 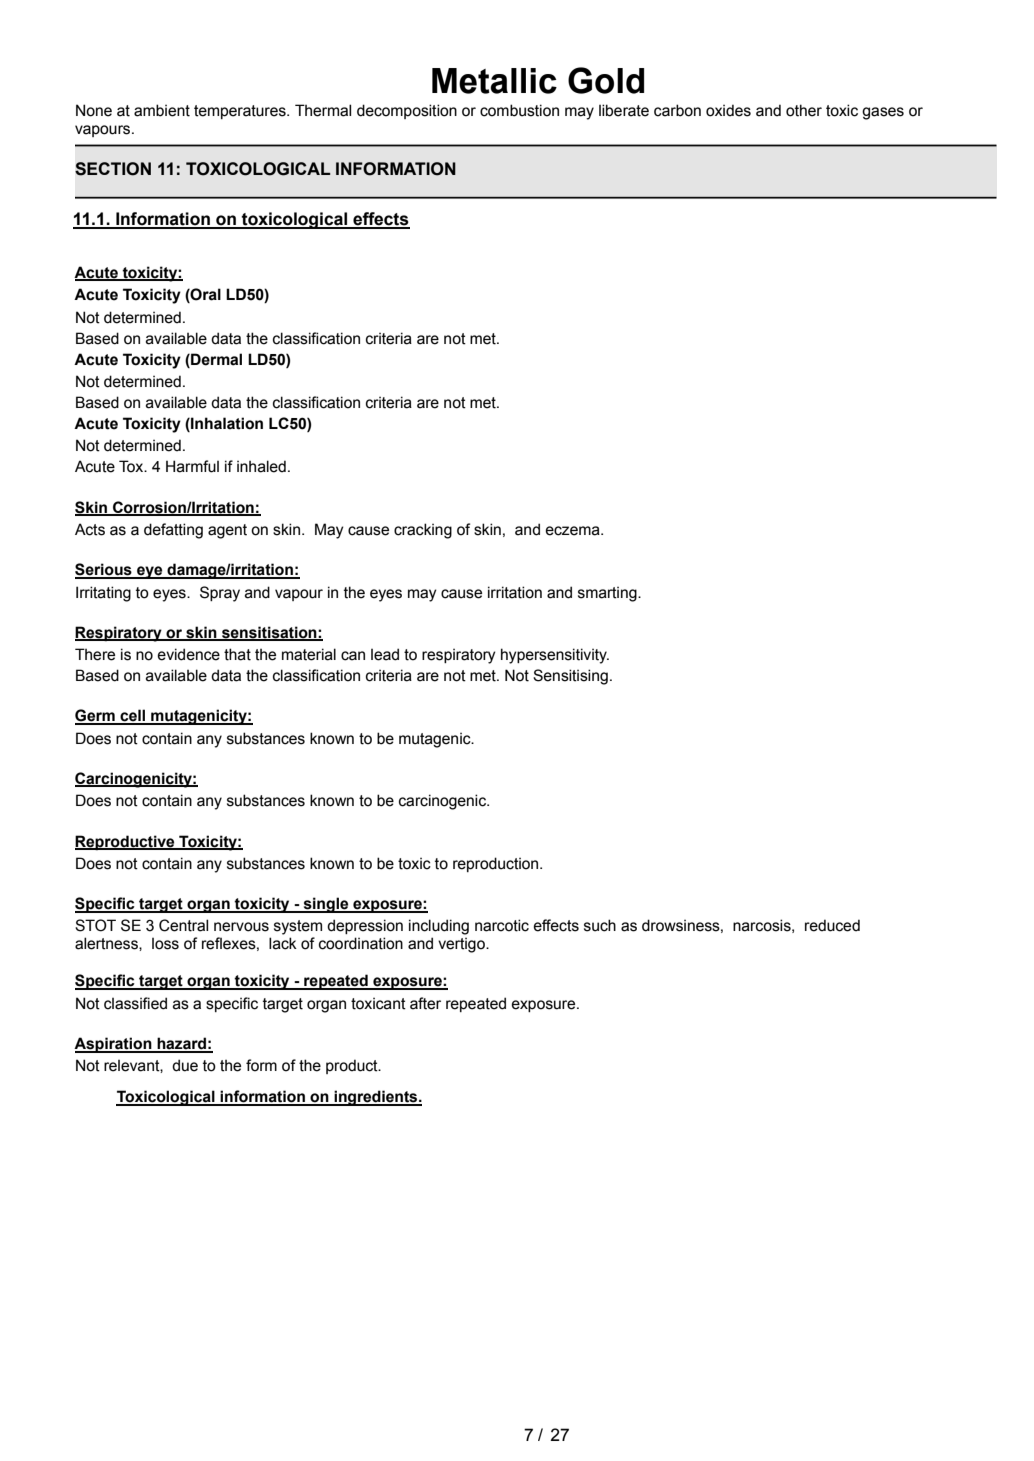 What do you see at coordinates (162, 110) in the screenshot?
I see `ambient` at bounding box center [162, 110].
